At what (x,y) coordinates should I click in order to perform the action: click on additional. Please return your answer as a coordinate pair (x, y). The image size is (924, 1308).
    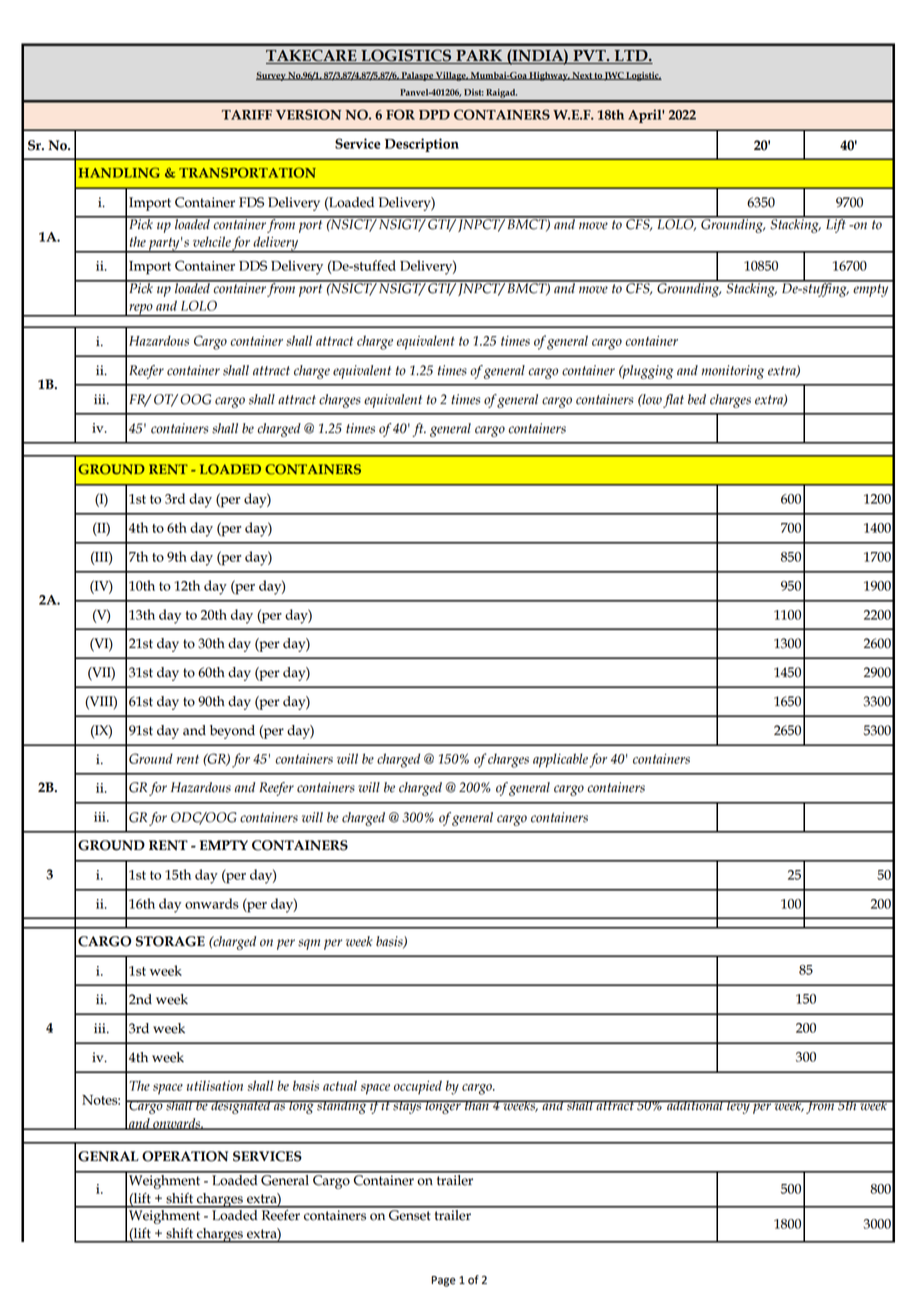
    Looking at the image, I should click on (695, 1105).
